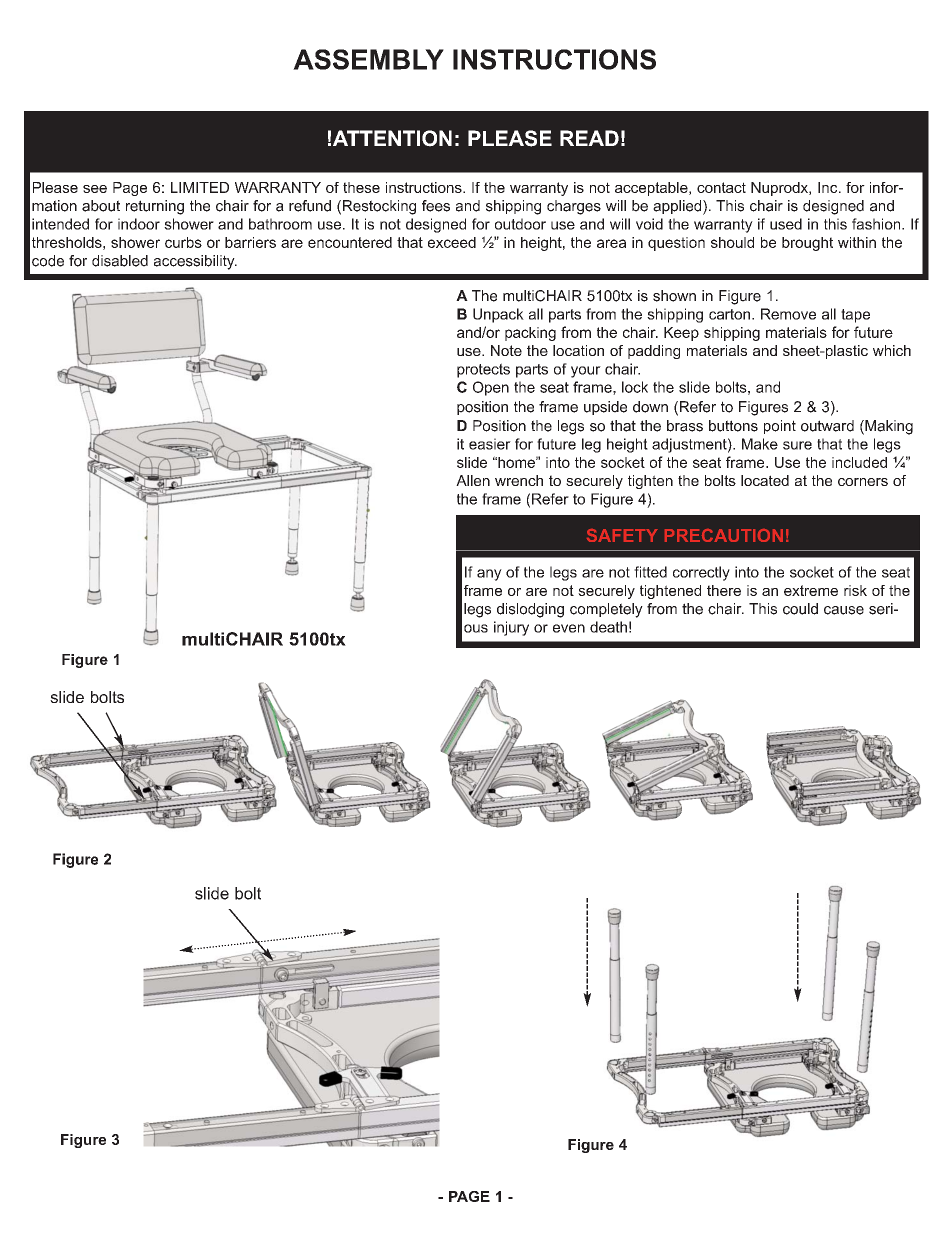 Image resolution: width=952 pixels, height=1233 pixels. Describe the element at coordinates (490, 444) in the screenshot. I see `easier` at that location.
